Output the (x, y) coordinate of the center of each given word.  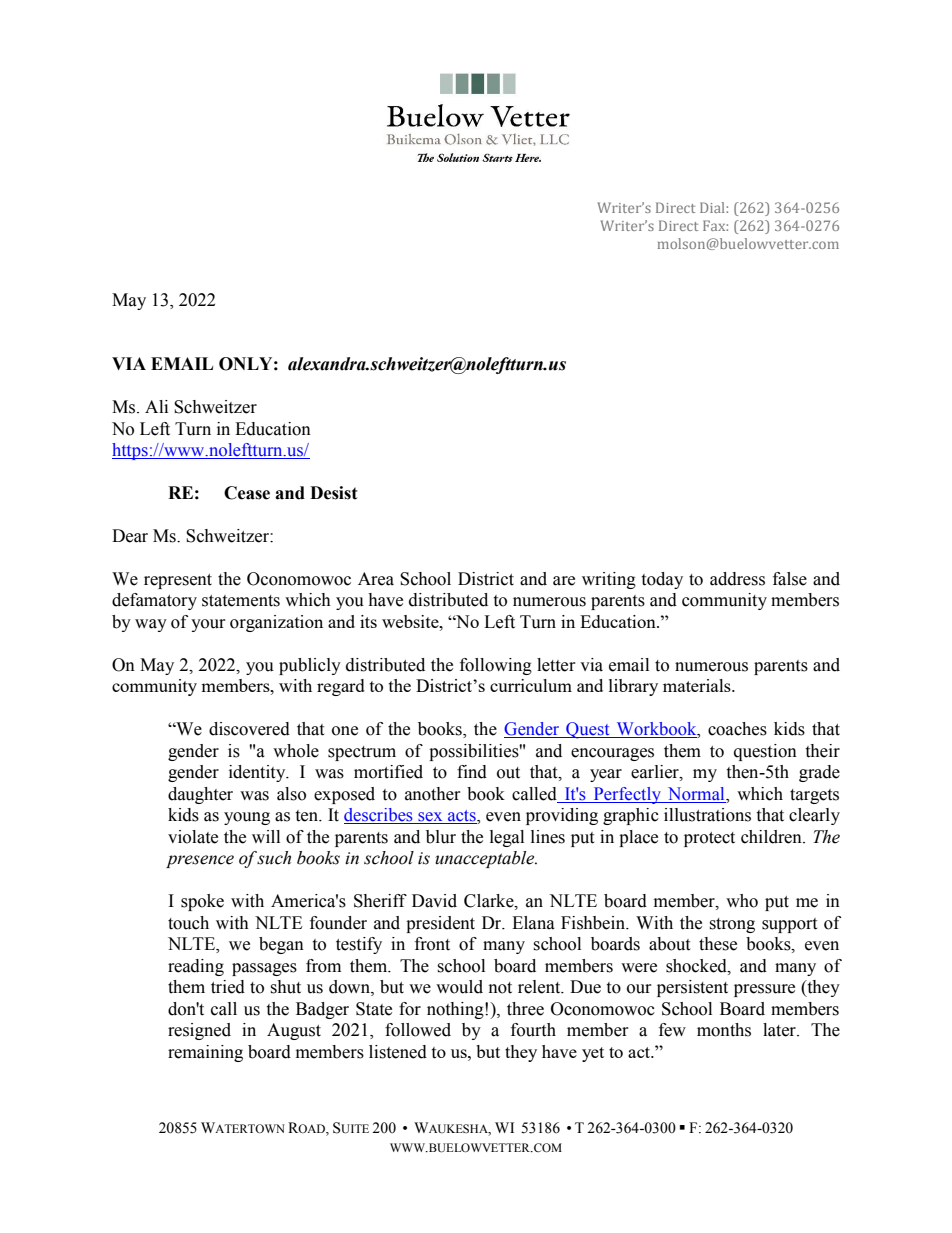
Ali (156, 406)
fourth (533, 1030)
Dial (713, 207)
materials (698, 685)
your (208, 625)
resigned (199, 1031)
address (737, 579)
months (724, 1030)
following (496, 666)
